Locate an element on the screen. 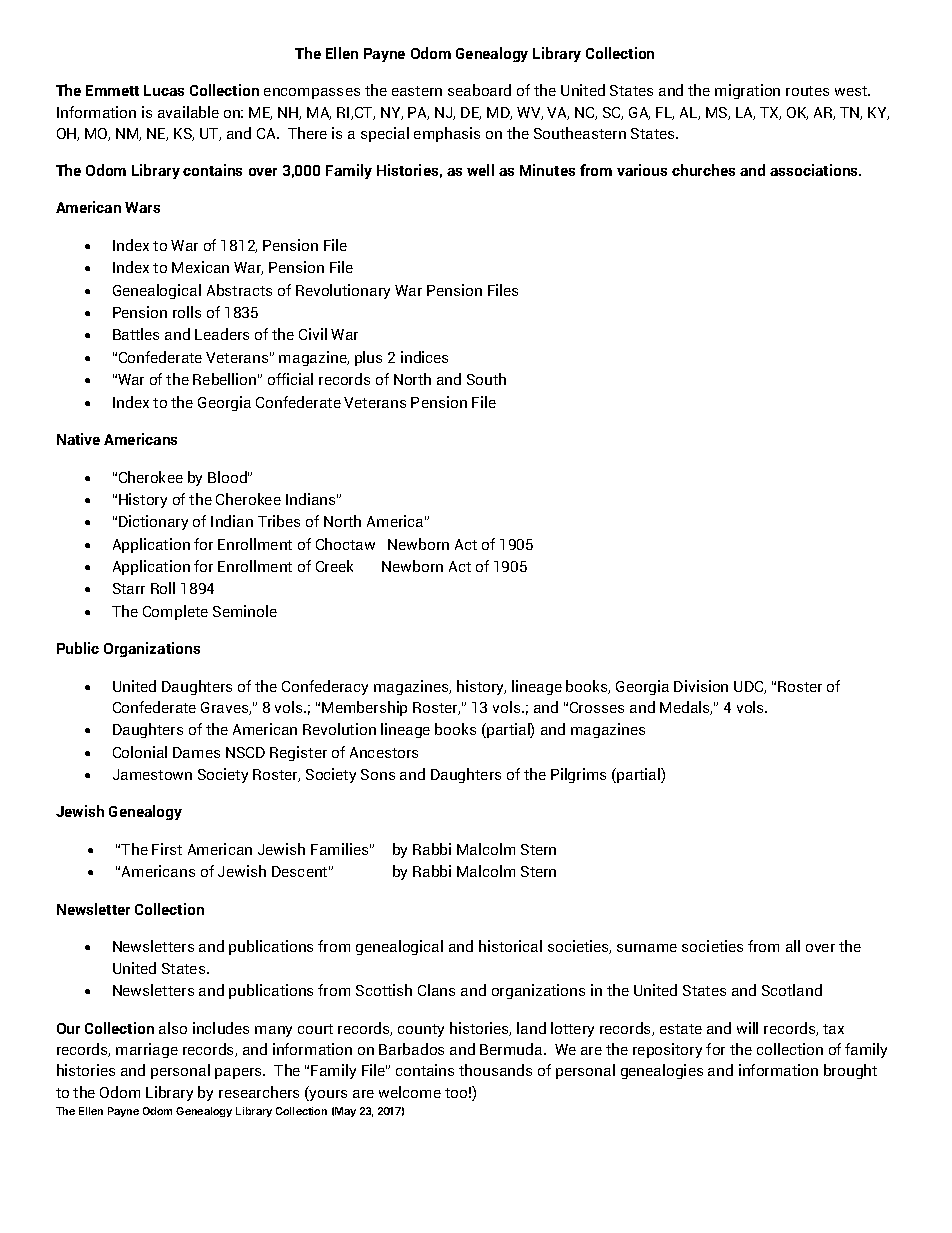  available is located at coordinates (188, 112).
